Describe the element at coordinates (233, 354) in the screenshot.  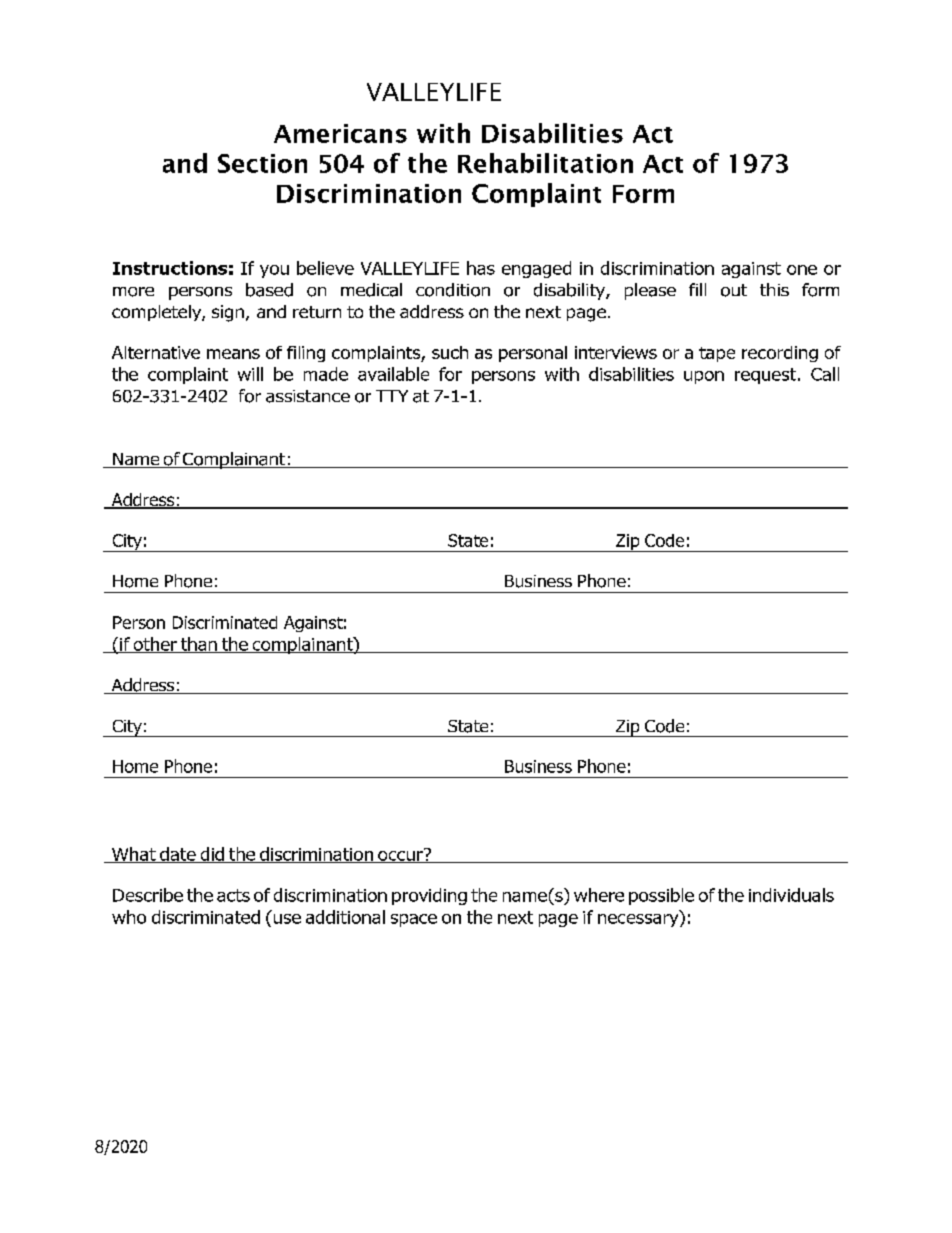
I see `means` at that location.
